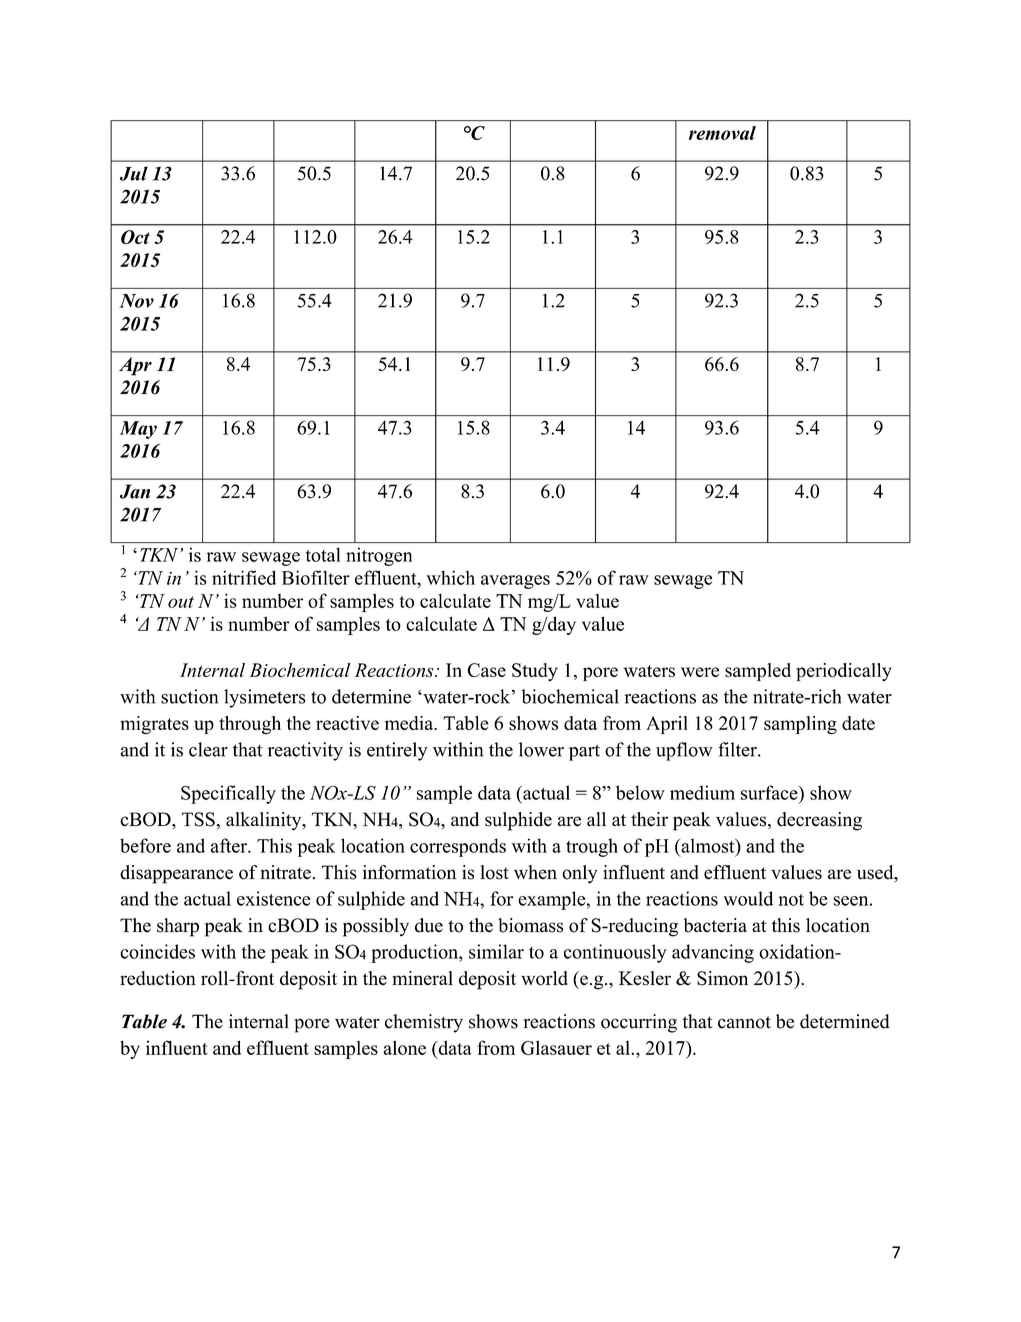 This image has height=1322, width=1021. I want to click on coincides, so click(157, 951).
